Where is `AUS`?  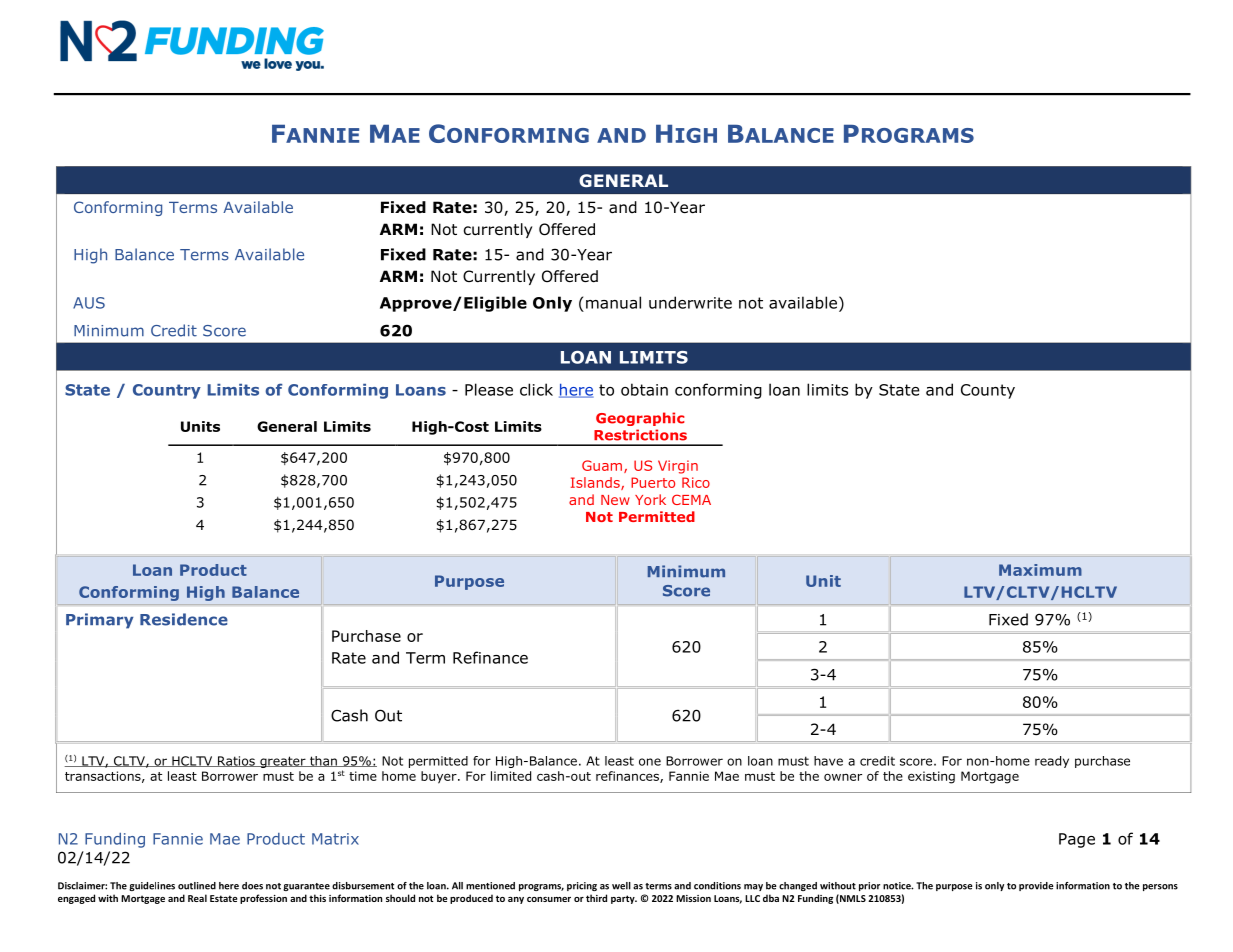 AUS is located at coordinates (89, 303).
